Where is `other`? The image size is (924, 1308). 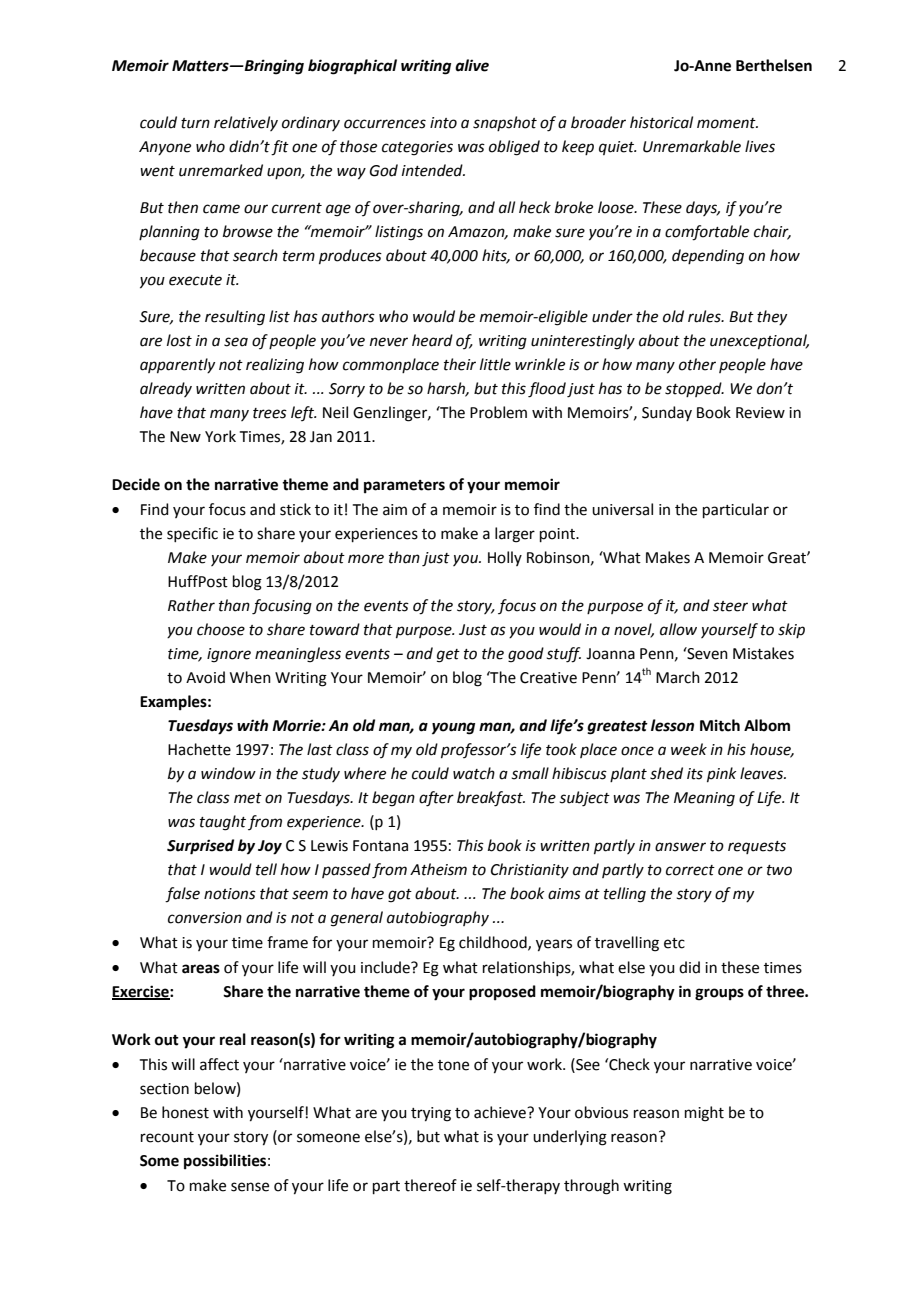 other is located at coordinates (697, 364).
